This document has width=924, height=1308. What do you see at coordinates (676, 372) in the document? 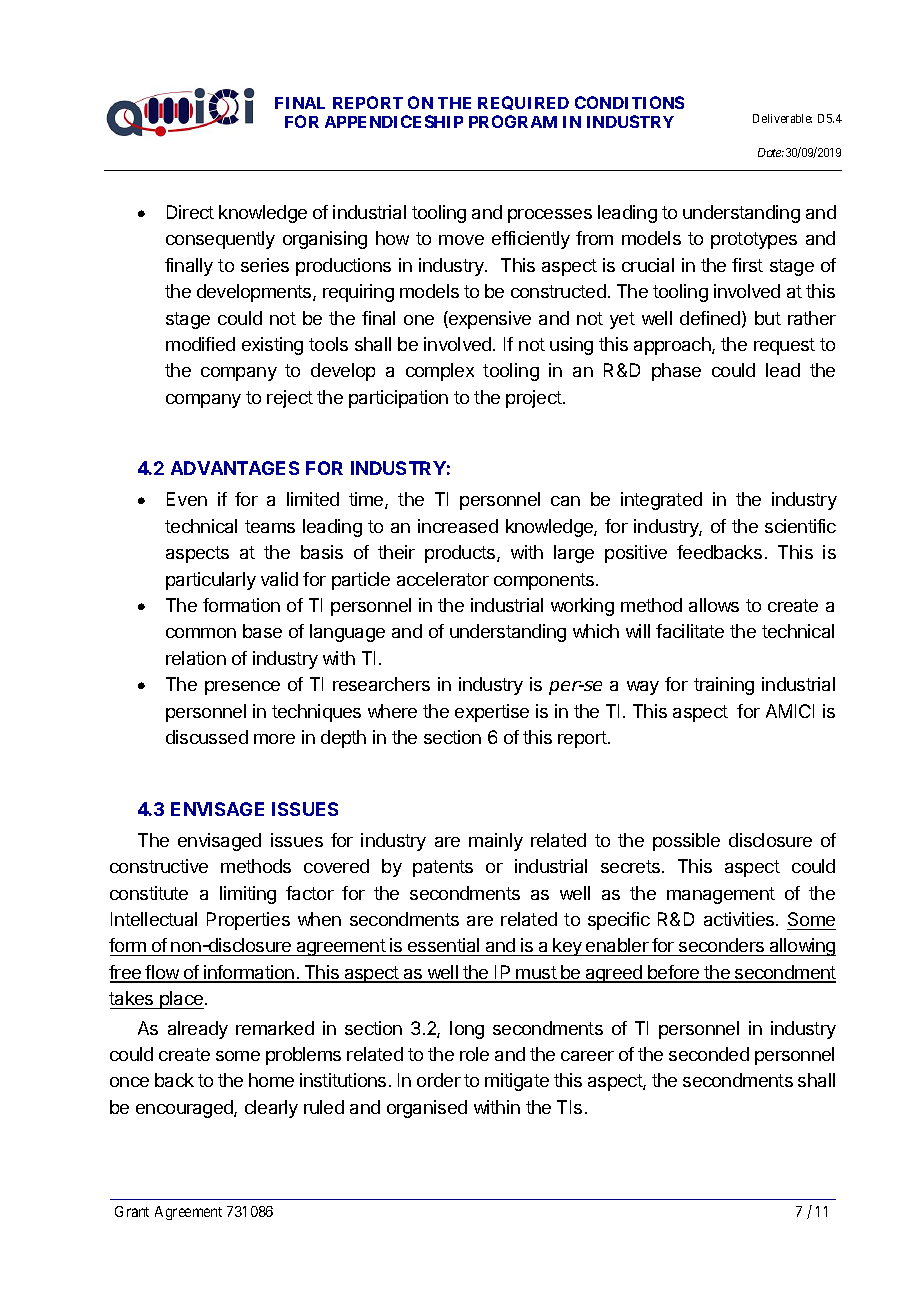
I see `phase` at bounding box center [676, 372].
